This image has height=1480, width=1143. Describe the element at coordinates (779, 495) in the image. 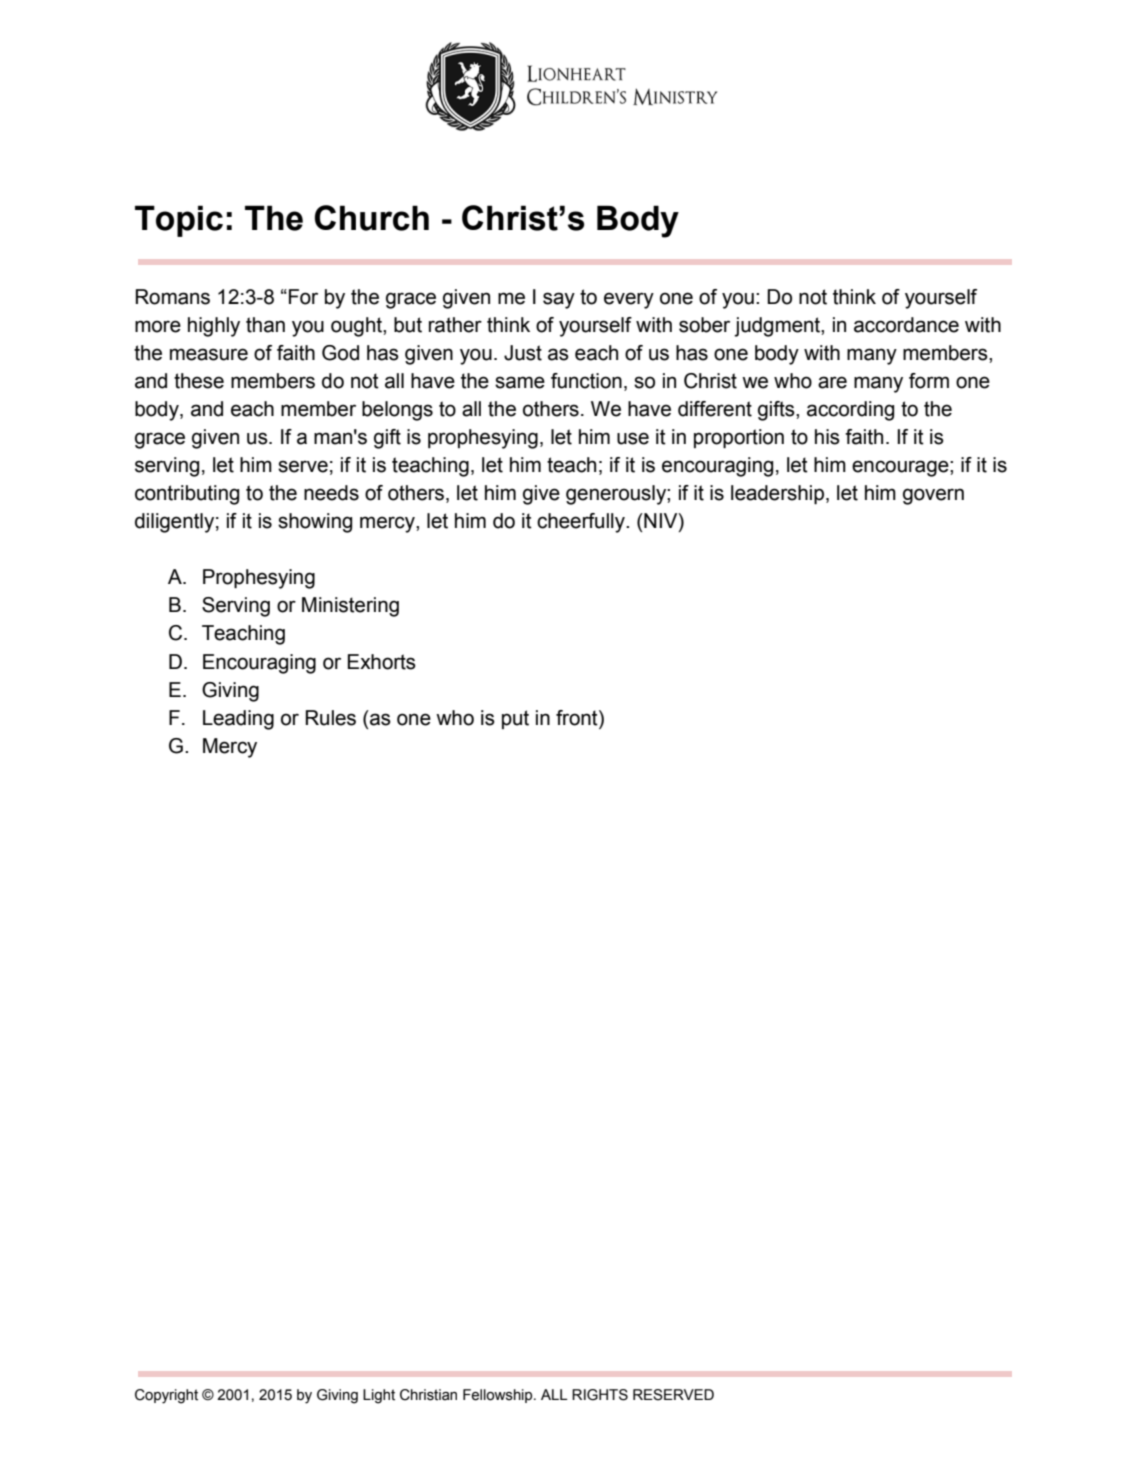

I see `leadership` at that location.
